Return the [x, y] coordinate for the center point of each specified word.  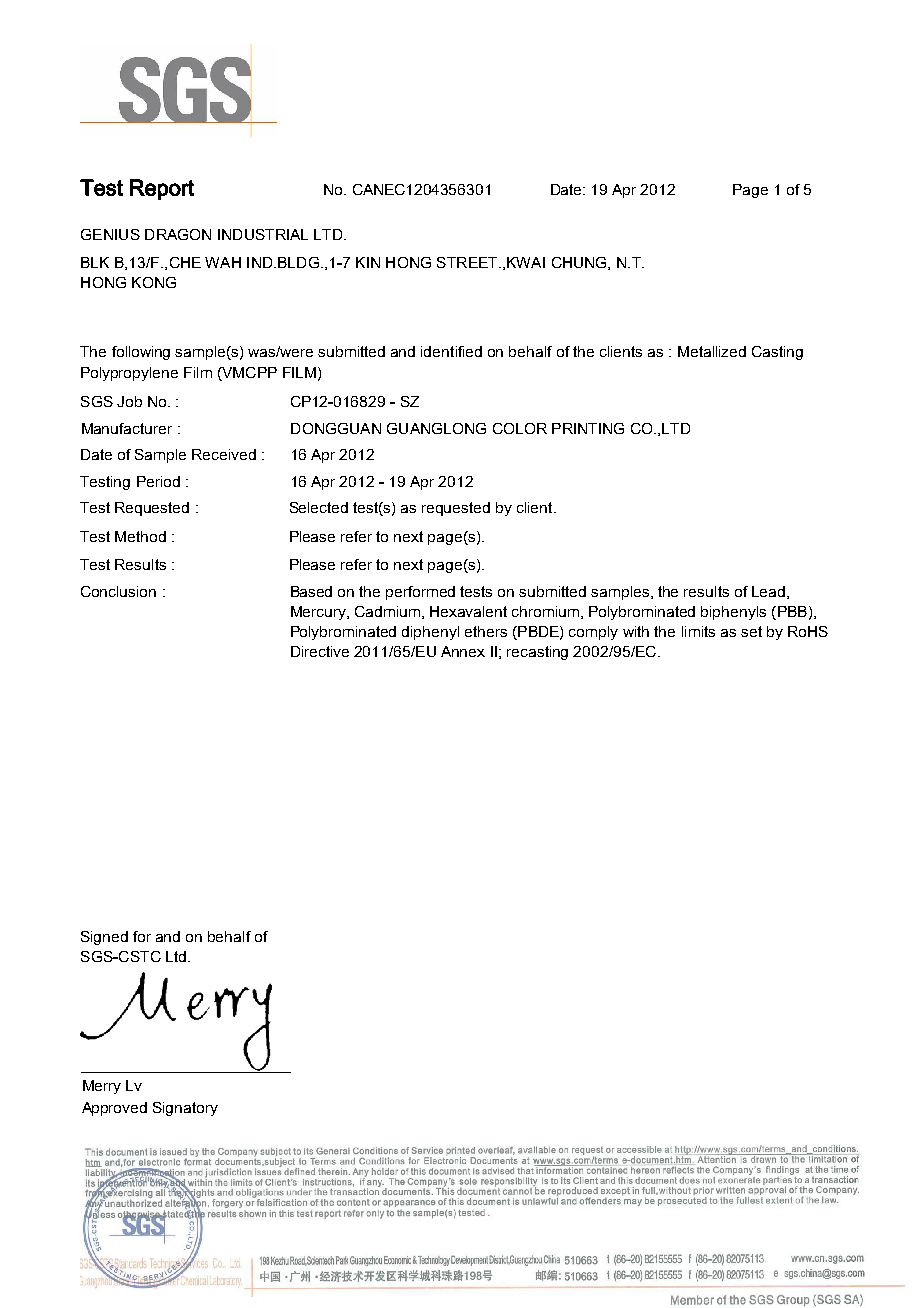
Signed [104, 938]
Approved [114, 1109]
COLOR [520, 428]
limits [698, 631]
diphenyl [430, 633]
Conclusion [118, 591]
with [636, 631]
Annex [463, 651]
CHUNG [580, 263]
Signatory [185, 1109]
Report [162, 189]
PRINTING [588, 428]
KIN [368, 262]
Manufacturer [127, 428]
